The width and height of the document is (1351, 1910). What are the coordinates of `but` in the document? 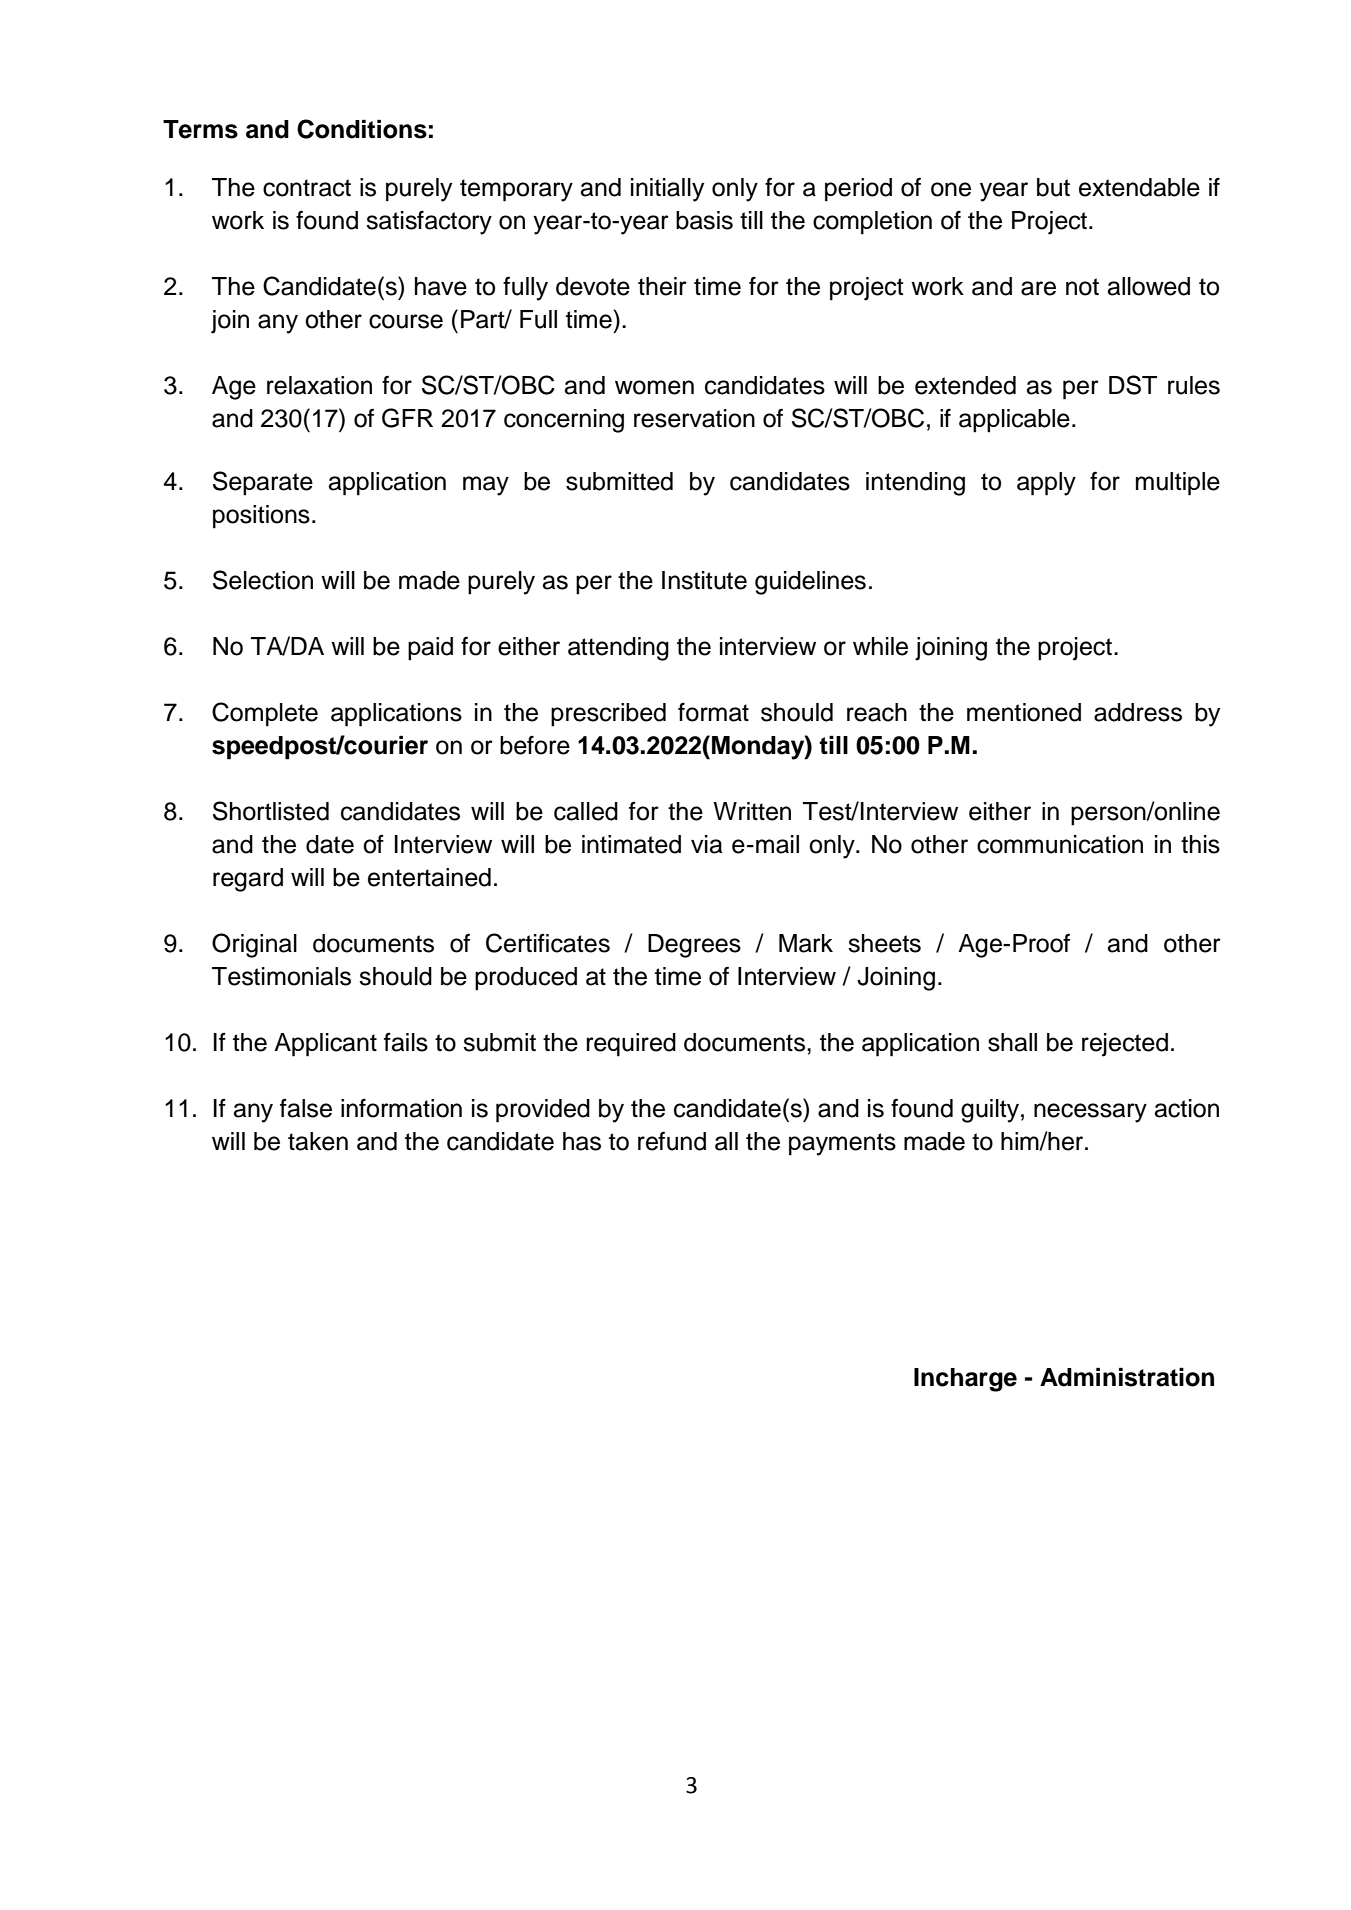 It's located at (1053, 187).
